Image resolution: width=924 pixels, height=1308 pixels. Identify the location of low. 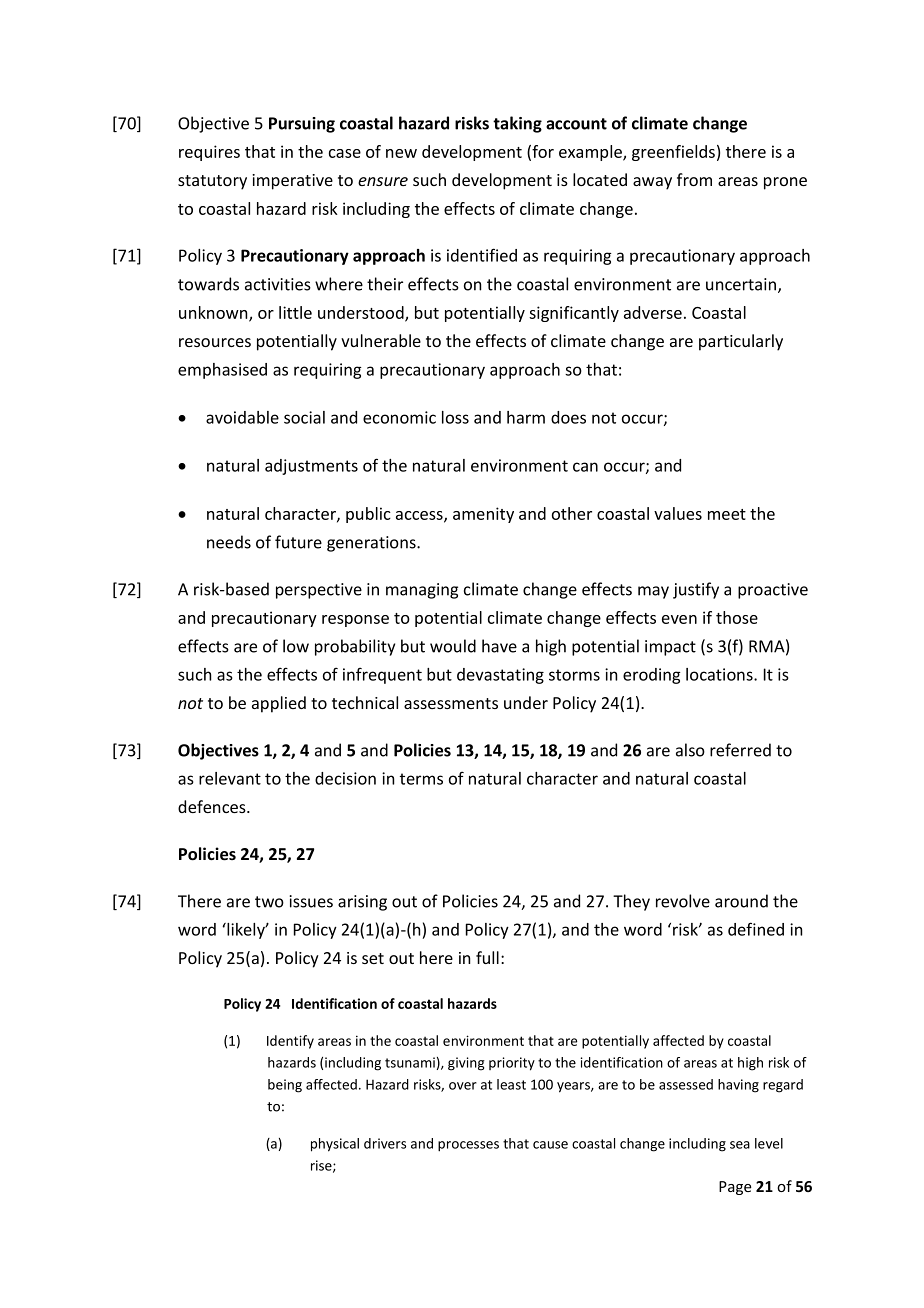
(296, 646).
